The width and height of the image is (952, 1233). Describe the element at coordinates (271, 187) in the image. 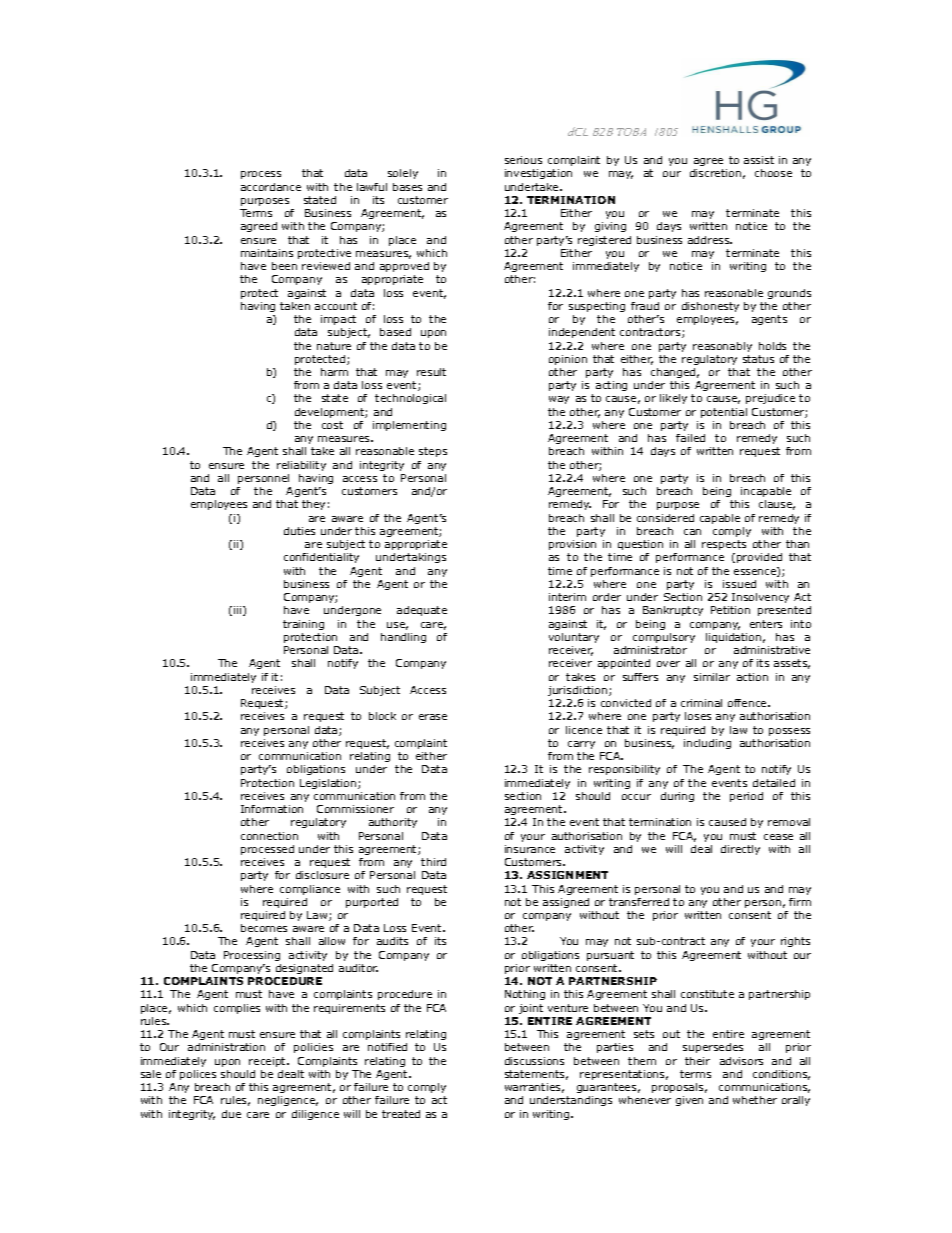

I see `accordance` at that location.
